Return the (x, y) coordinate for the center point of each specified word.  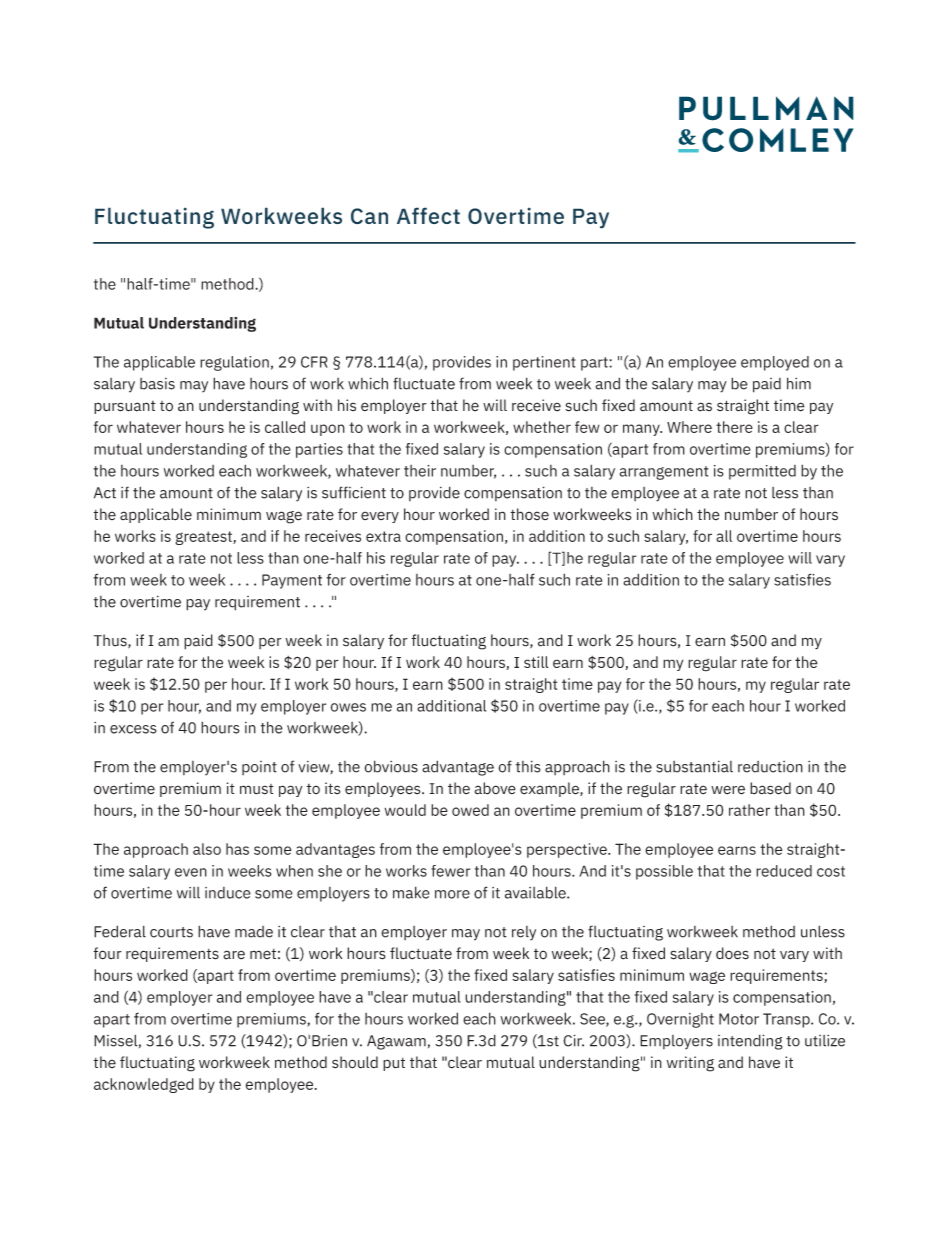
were (728, 790)
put (394, 1064)
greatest (205, 538)
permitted (762, 472)
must (257, 789)
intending (750, 1042)
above (495, 788)
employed (775, 363)
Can (369, 216)
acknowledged (144, 1085)
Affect (428, 215)
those (529, 514)
